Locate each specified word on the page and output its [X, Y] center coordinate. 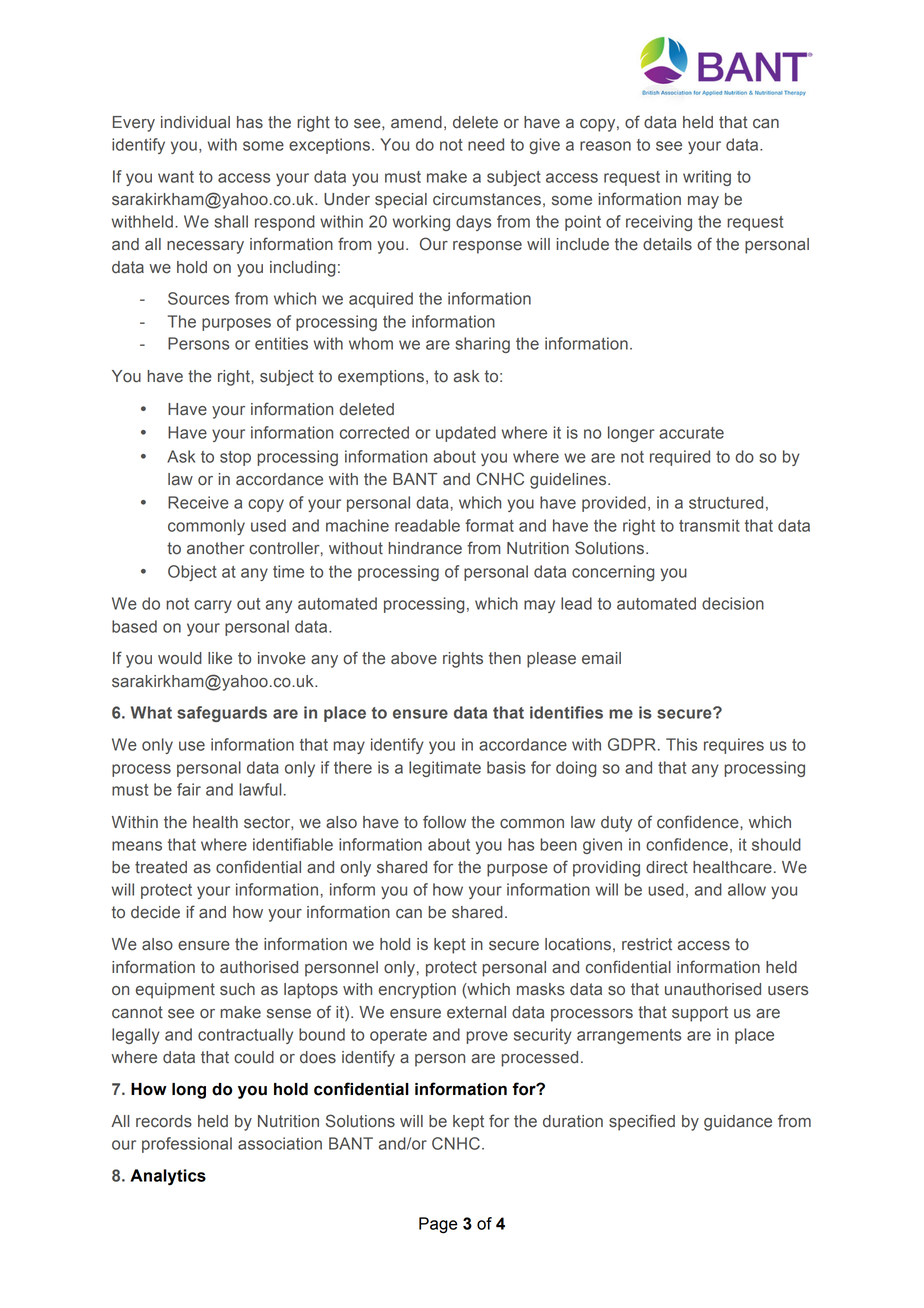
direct [667, 867]
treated [161, 867]
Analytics [168, 1177]
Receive [198, 502]
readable [427, 525]
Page [438, 1225]
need [486, 144]
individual [195, 122]
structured [726, 502]
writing [707, 178]
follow [444, 822]
